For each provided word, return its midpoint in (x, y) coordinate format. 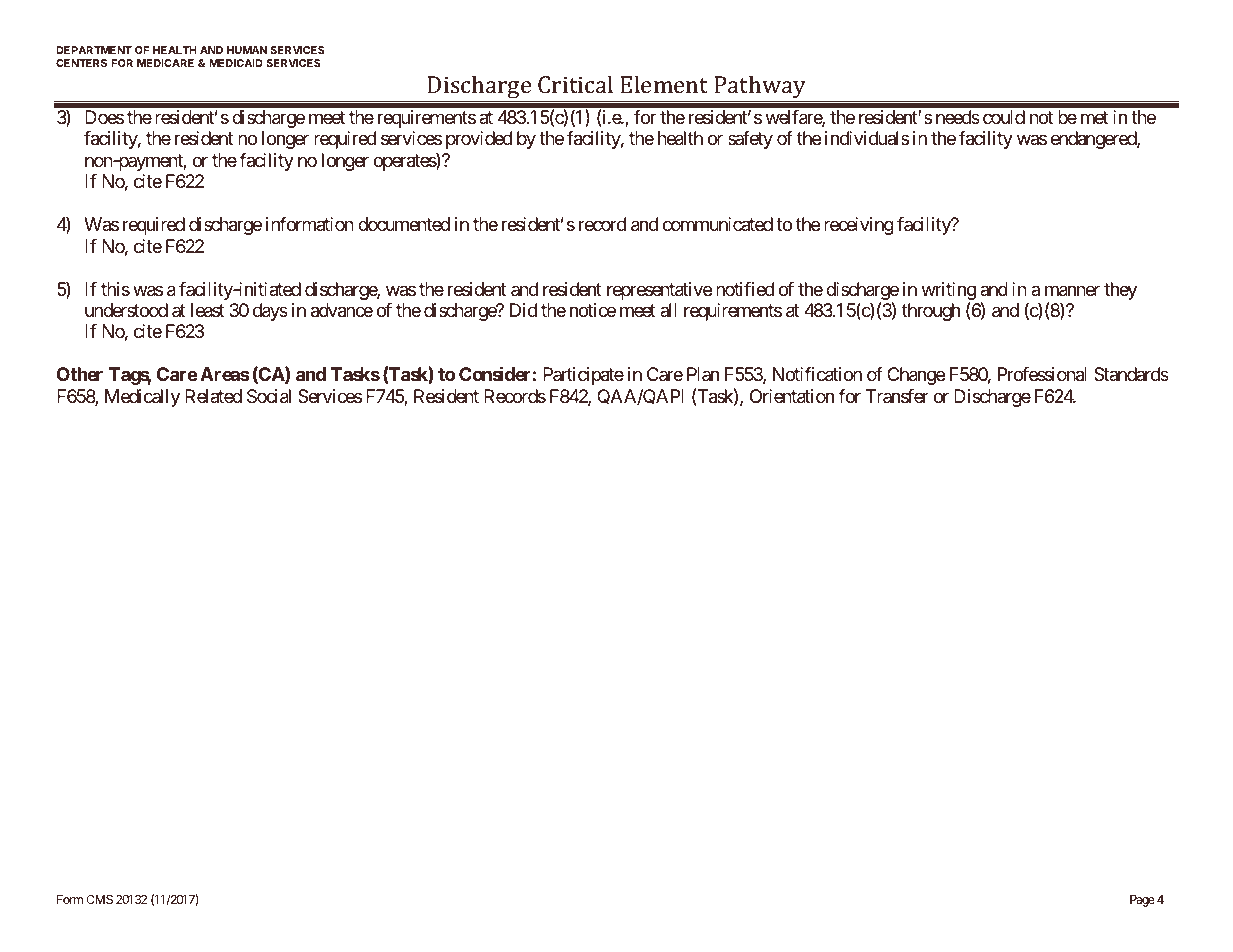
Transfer (897, 396)
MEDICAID (236, 63)
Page (1142, 901)
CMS (99, 899)
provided (479, 140)
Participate (583, 376)
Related (213, 396)
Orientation (792, 396)
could (1004, 117)
